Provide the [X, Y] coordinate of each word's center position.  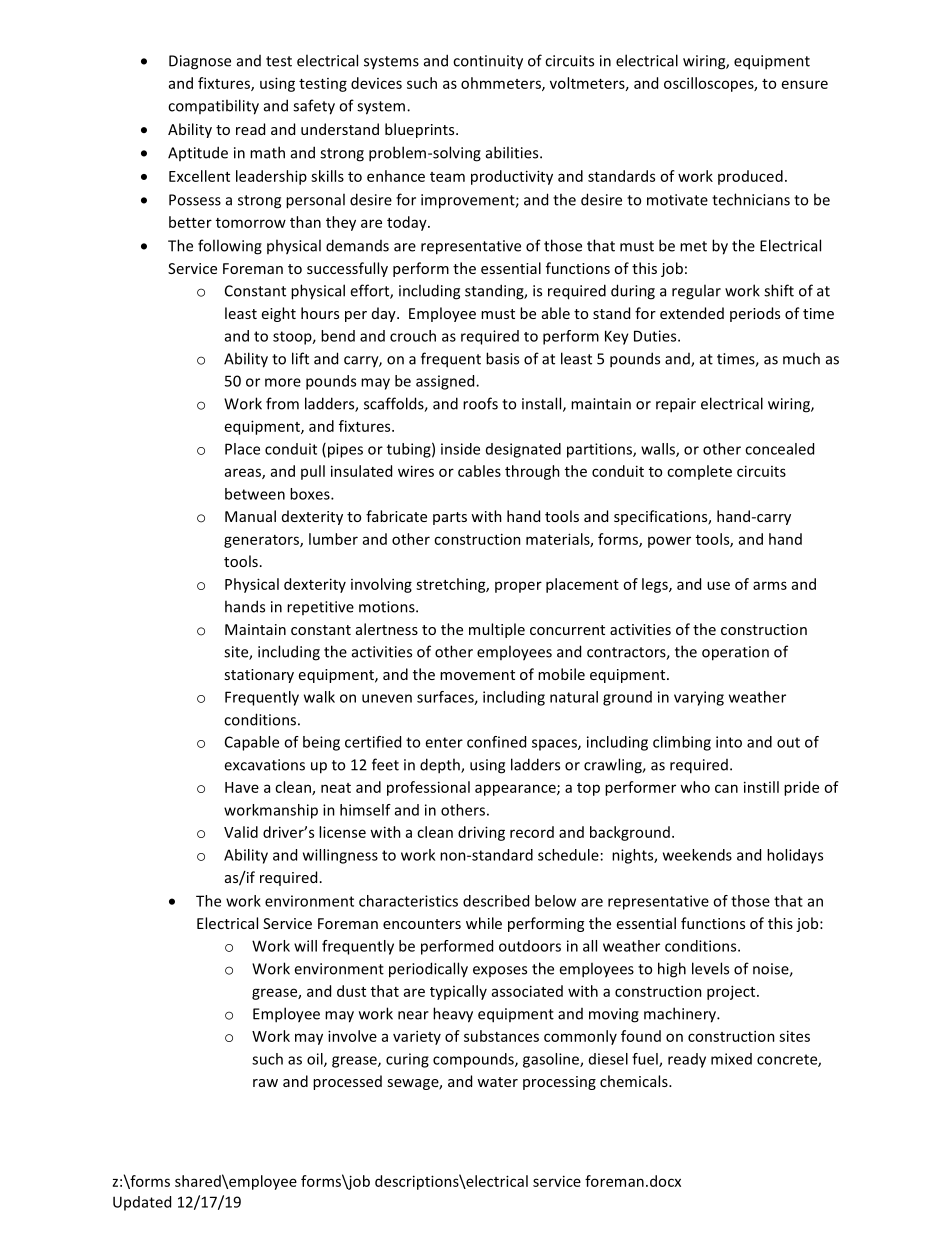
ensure [805, 84]
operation [735, 653]
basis [502, 358]
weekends [697, 855]
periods [755, 314]
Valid [241, 832]
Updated [142, 1203]
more [283, 382]
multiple [497, 630]
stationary [259, 676]
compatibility [213, 107]
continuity [488, 62]
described [496, 901]
